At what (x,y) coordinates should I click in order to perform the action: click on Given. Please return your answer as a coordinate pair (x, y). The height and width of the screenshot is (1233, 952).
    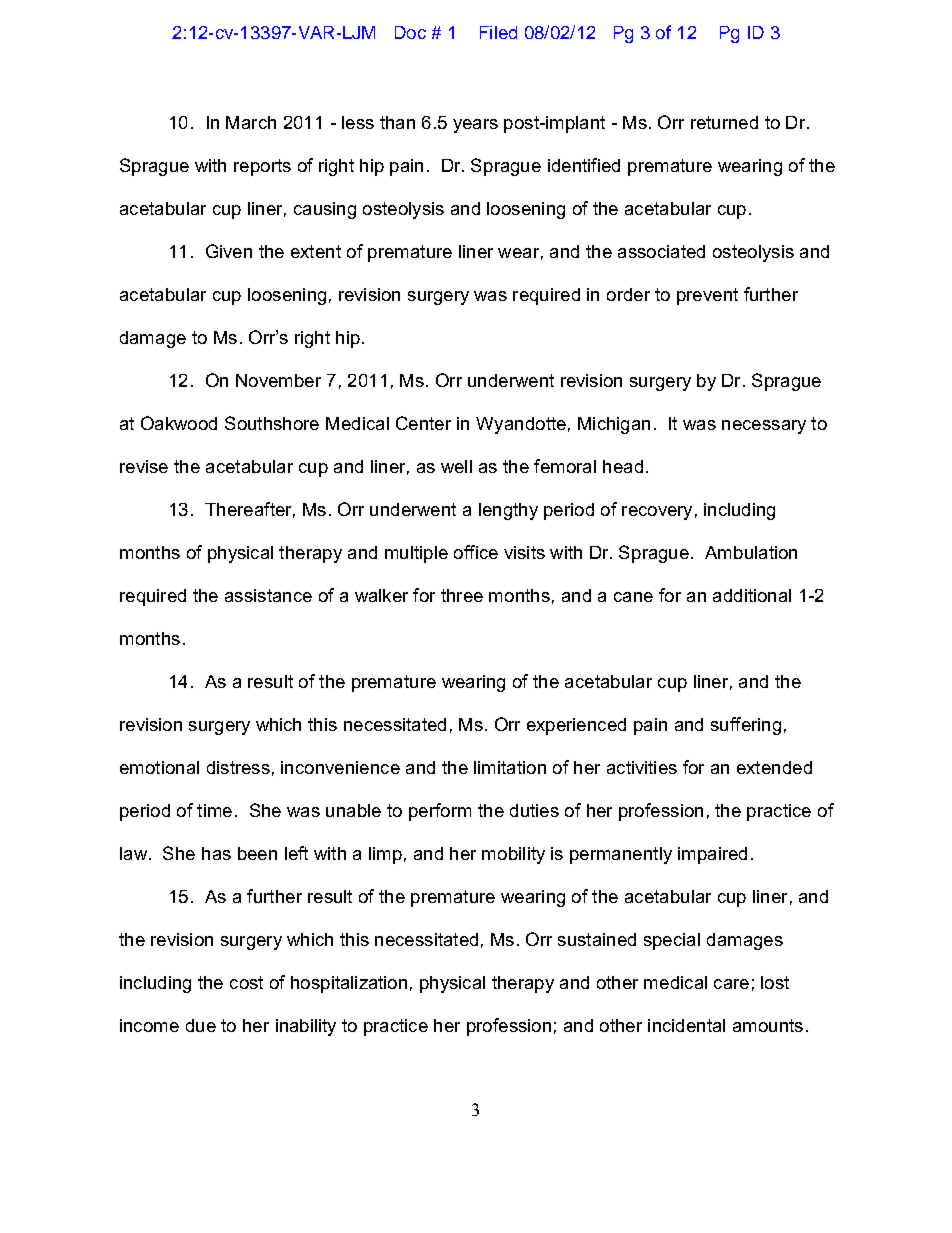
    Looking at the image, I should click on (229, 251).
